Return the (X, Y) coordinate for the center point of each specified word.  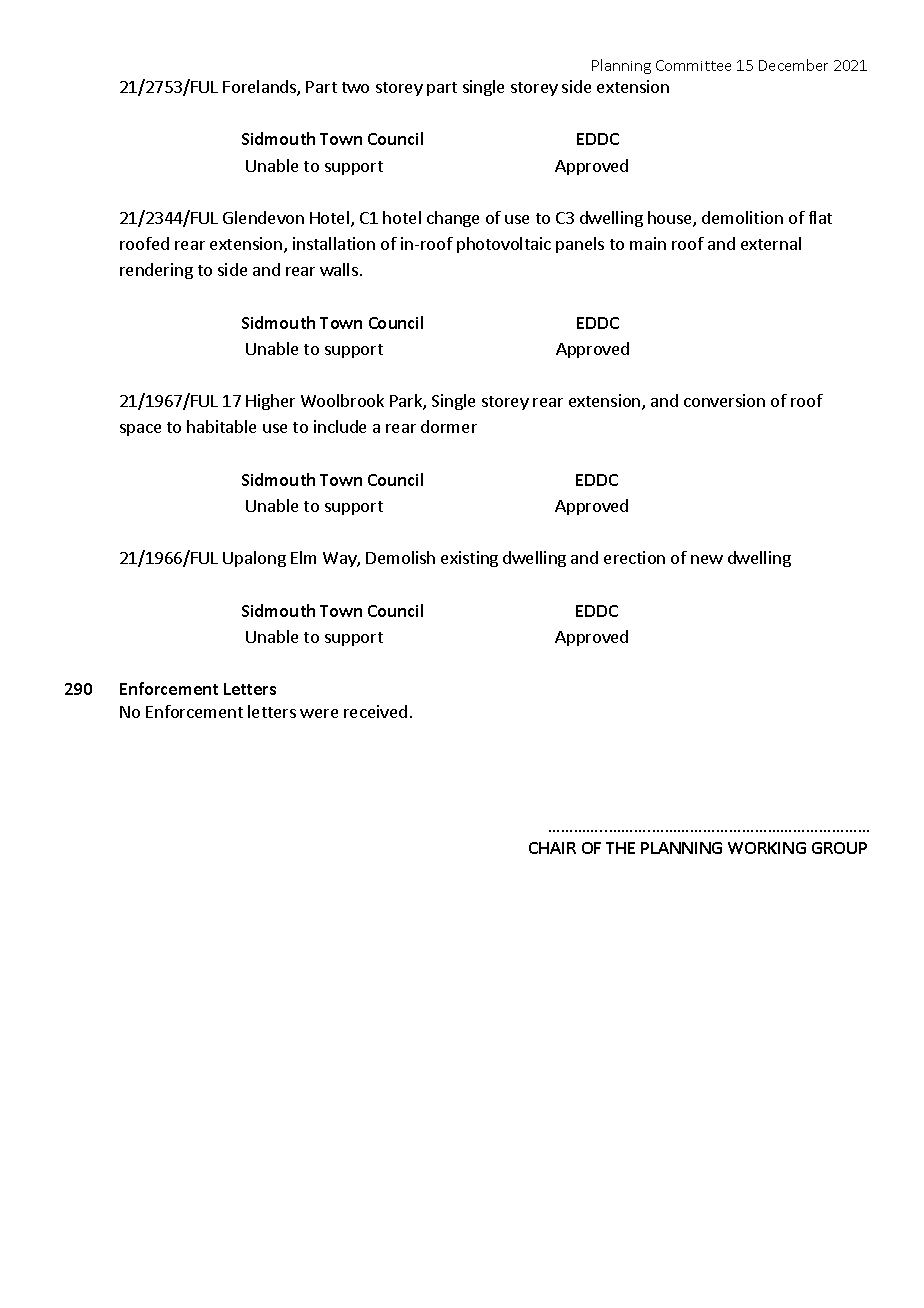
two (355, 87)
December (793, 65)
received (375, 711)
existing (469, 559)
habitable (221, 426)
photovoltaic (504, 245)
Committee (693, 65)
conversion (724, 400)
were (319, 713)
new (707, 559)
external (771, 243)
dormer (449, 426)
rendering (156, 271)
